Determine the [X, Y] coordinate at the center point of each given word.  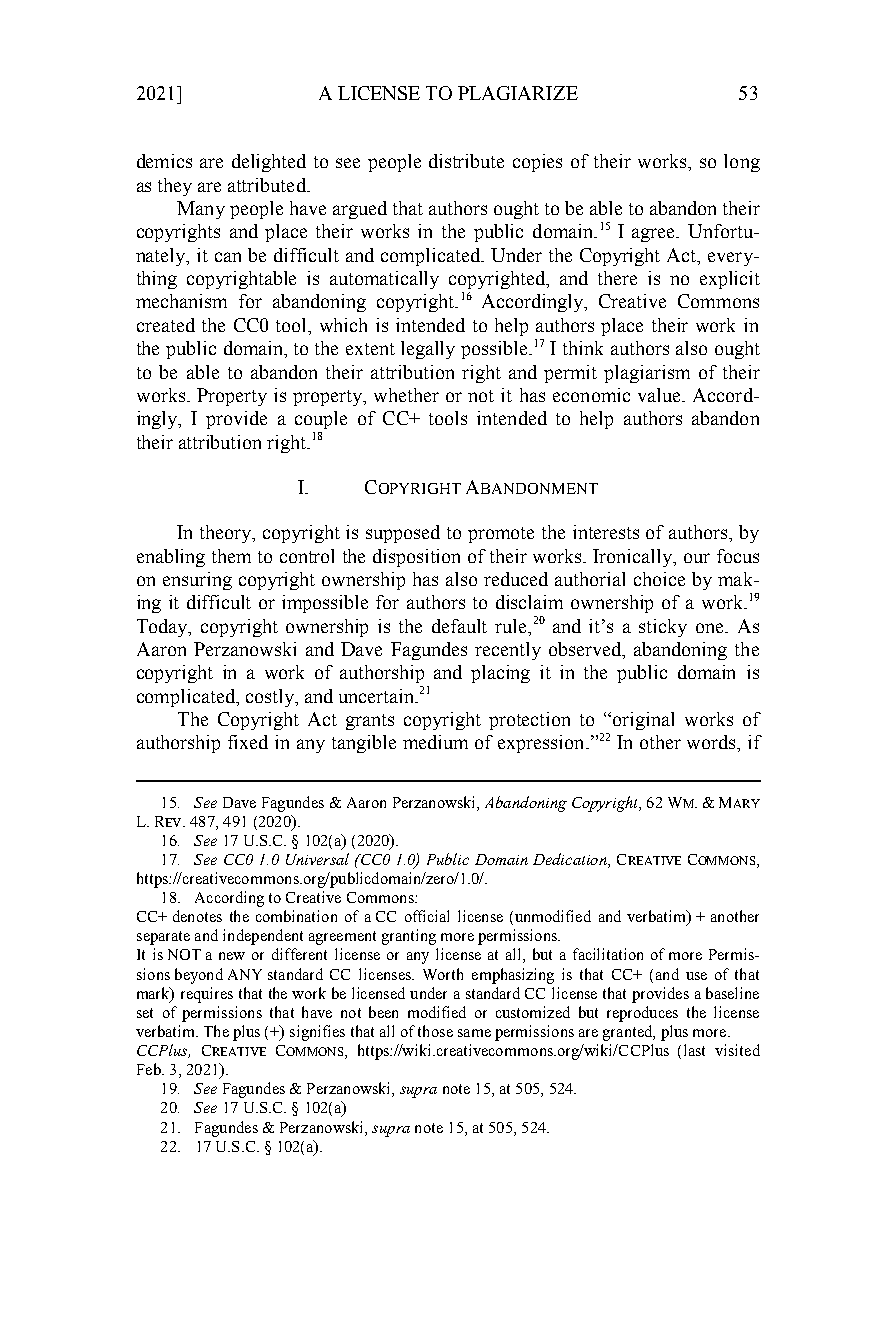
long [742, 163]
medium [435, 742]
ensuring [197, 581]
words [713, 743]
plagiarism [647, 374]
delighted [269, 163]
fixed [248, 742]
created [166, 325]
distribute [466, 161]
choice [659, 579]
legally [428, 350]
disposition [416, 558]
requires [207, 995]
